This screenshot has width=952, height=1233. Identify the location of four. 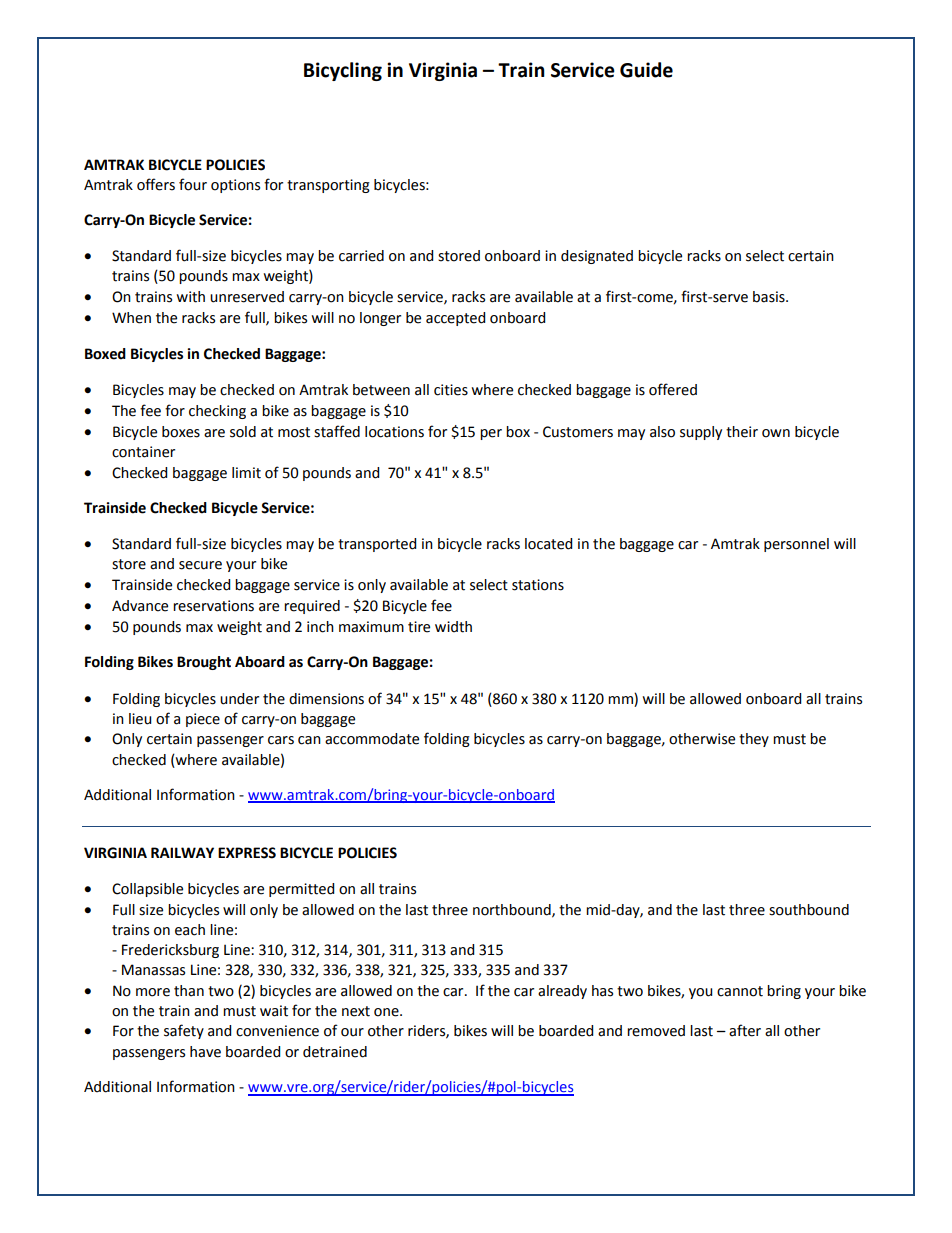
(193, 184).
